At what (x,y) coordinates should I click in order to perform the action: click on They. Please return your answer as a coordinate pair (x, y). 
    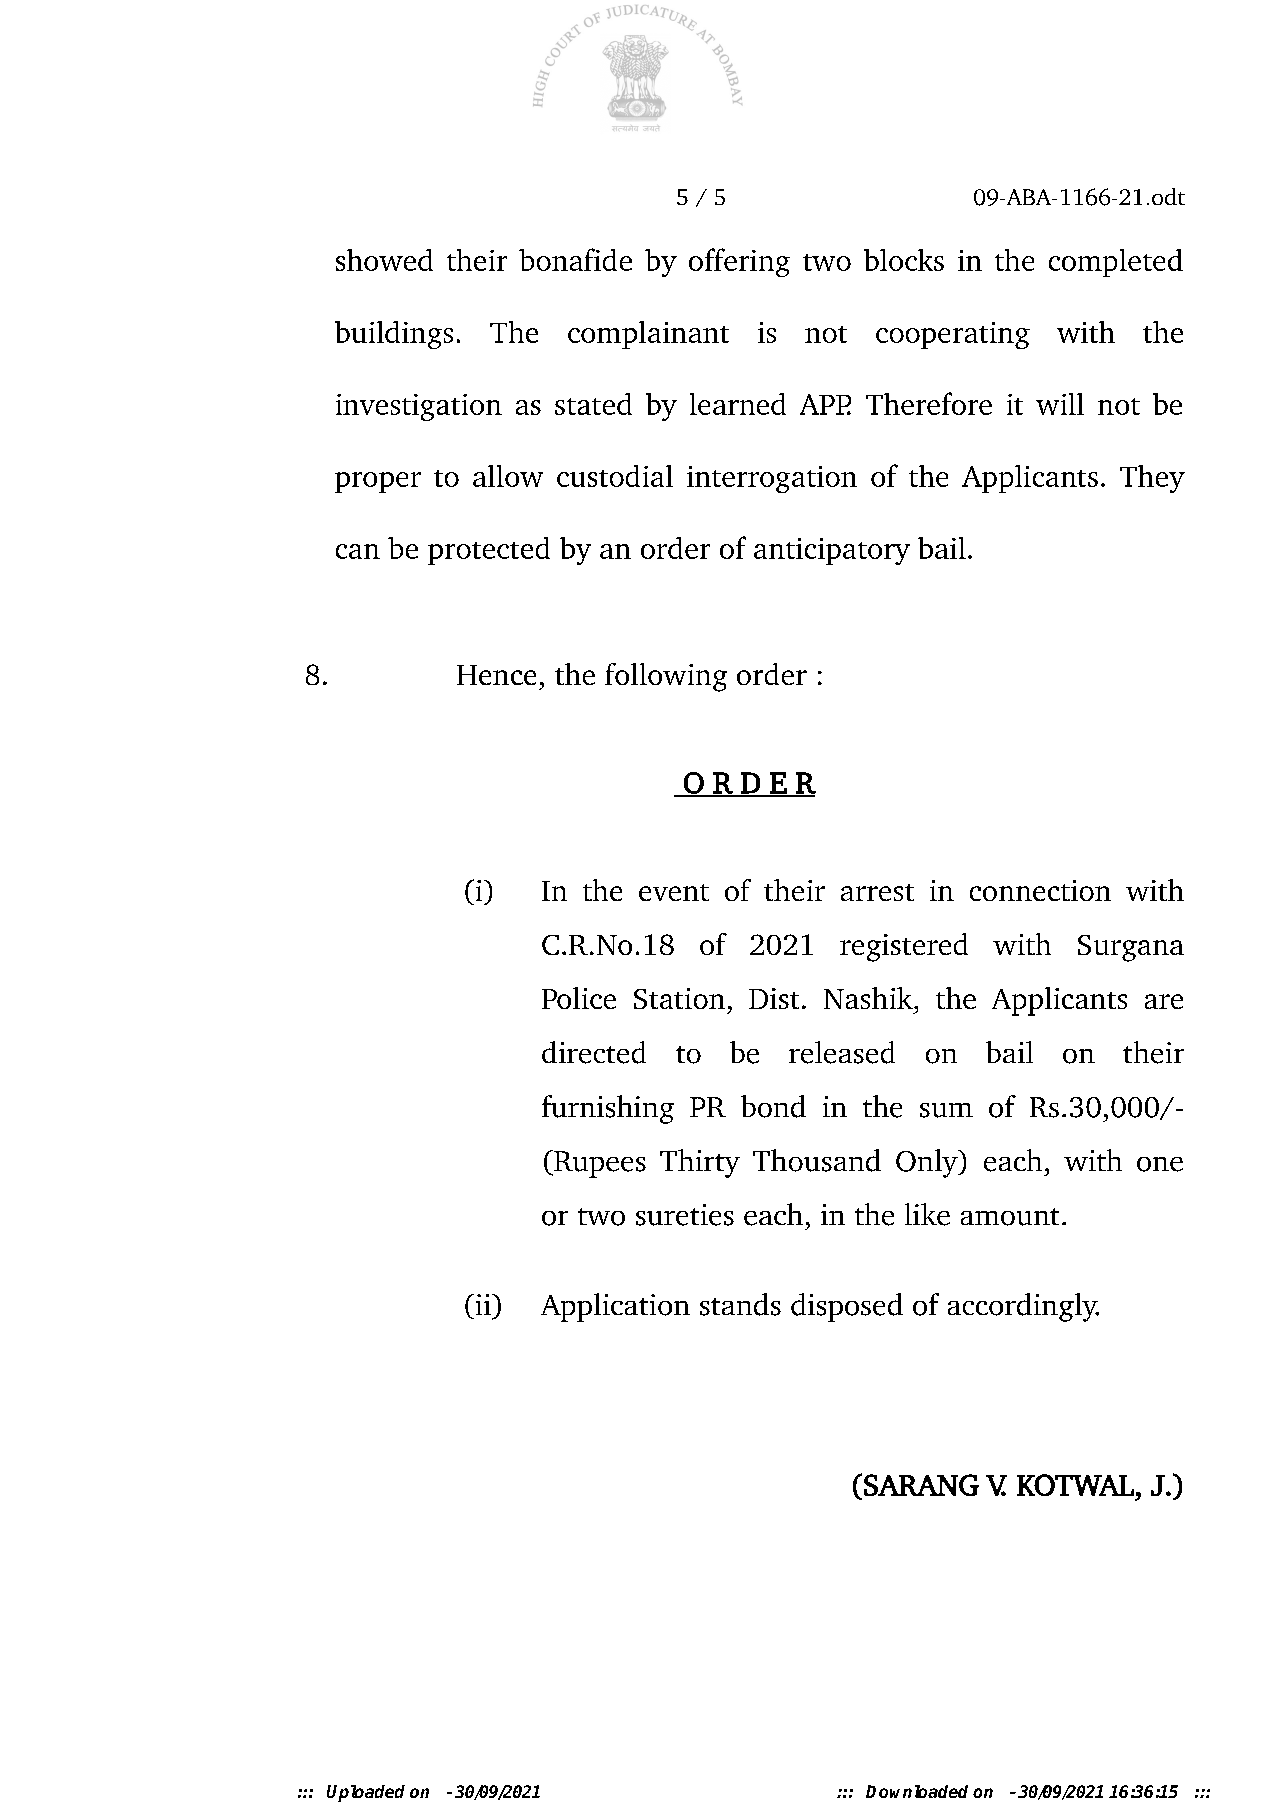
    Looking at the image, I should click on (1152, 479).
